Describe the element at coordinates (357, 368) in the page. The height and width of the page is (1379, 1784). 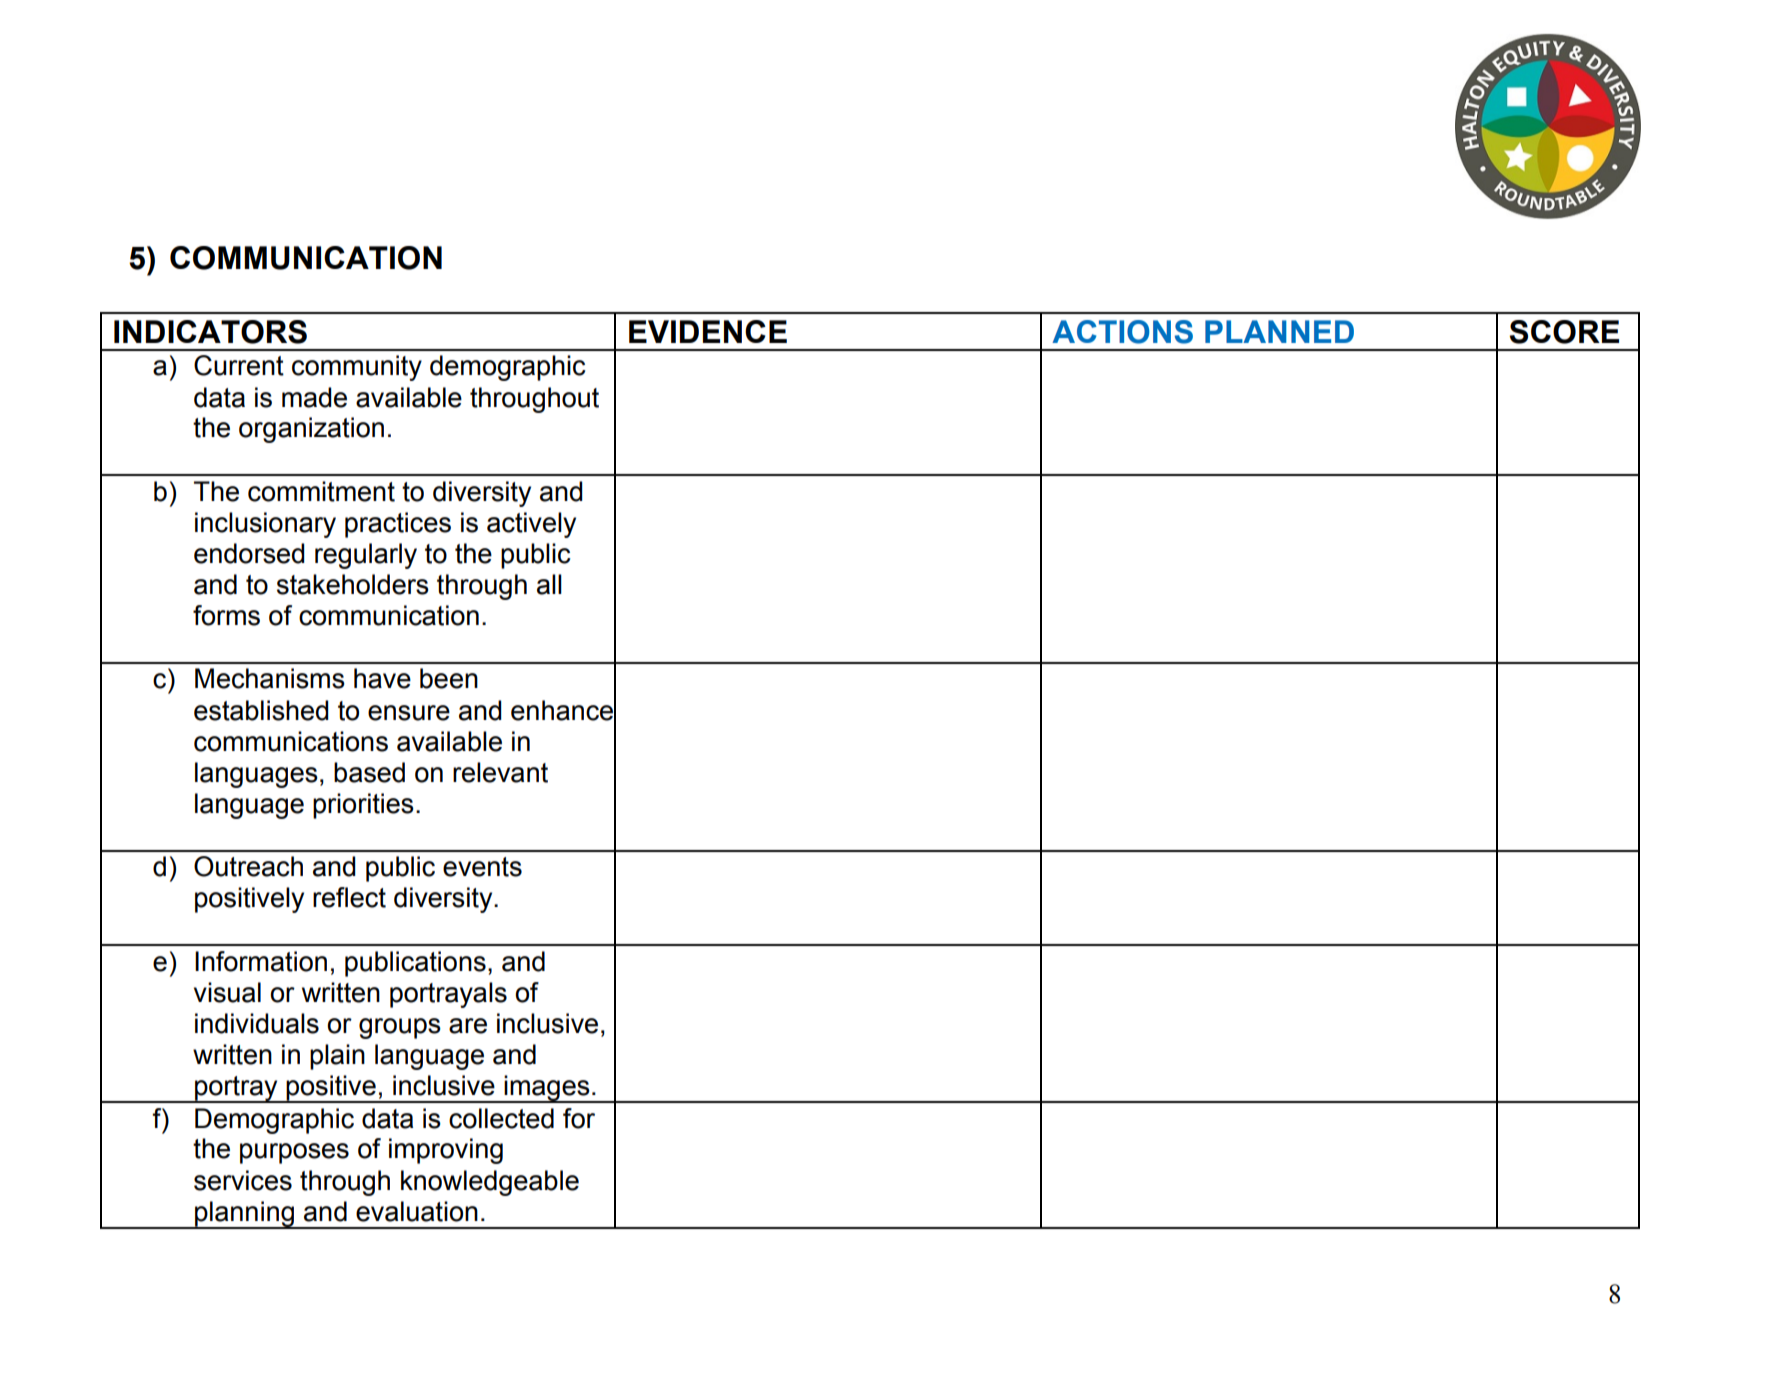
I see `community` at that location.
